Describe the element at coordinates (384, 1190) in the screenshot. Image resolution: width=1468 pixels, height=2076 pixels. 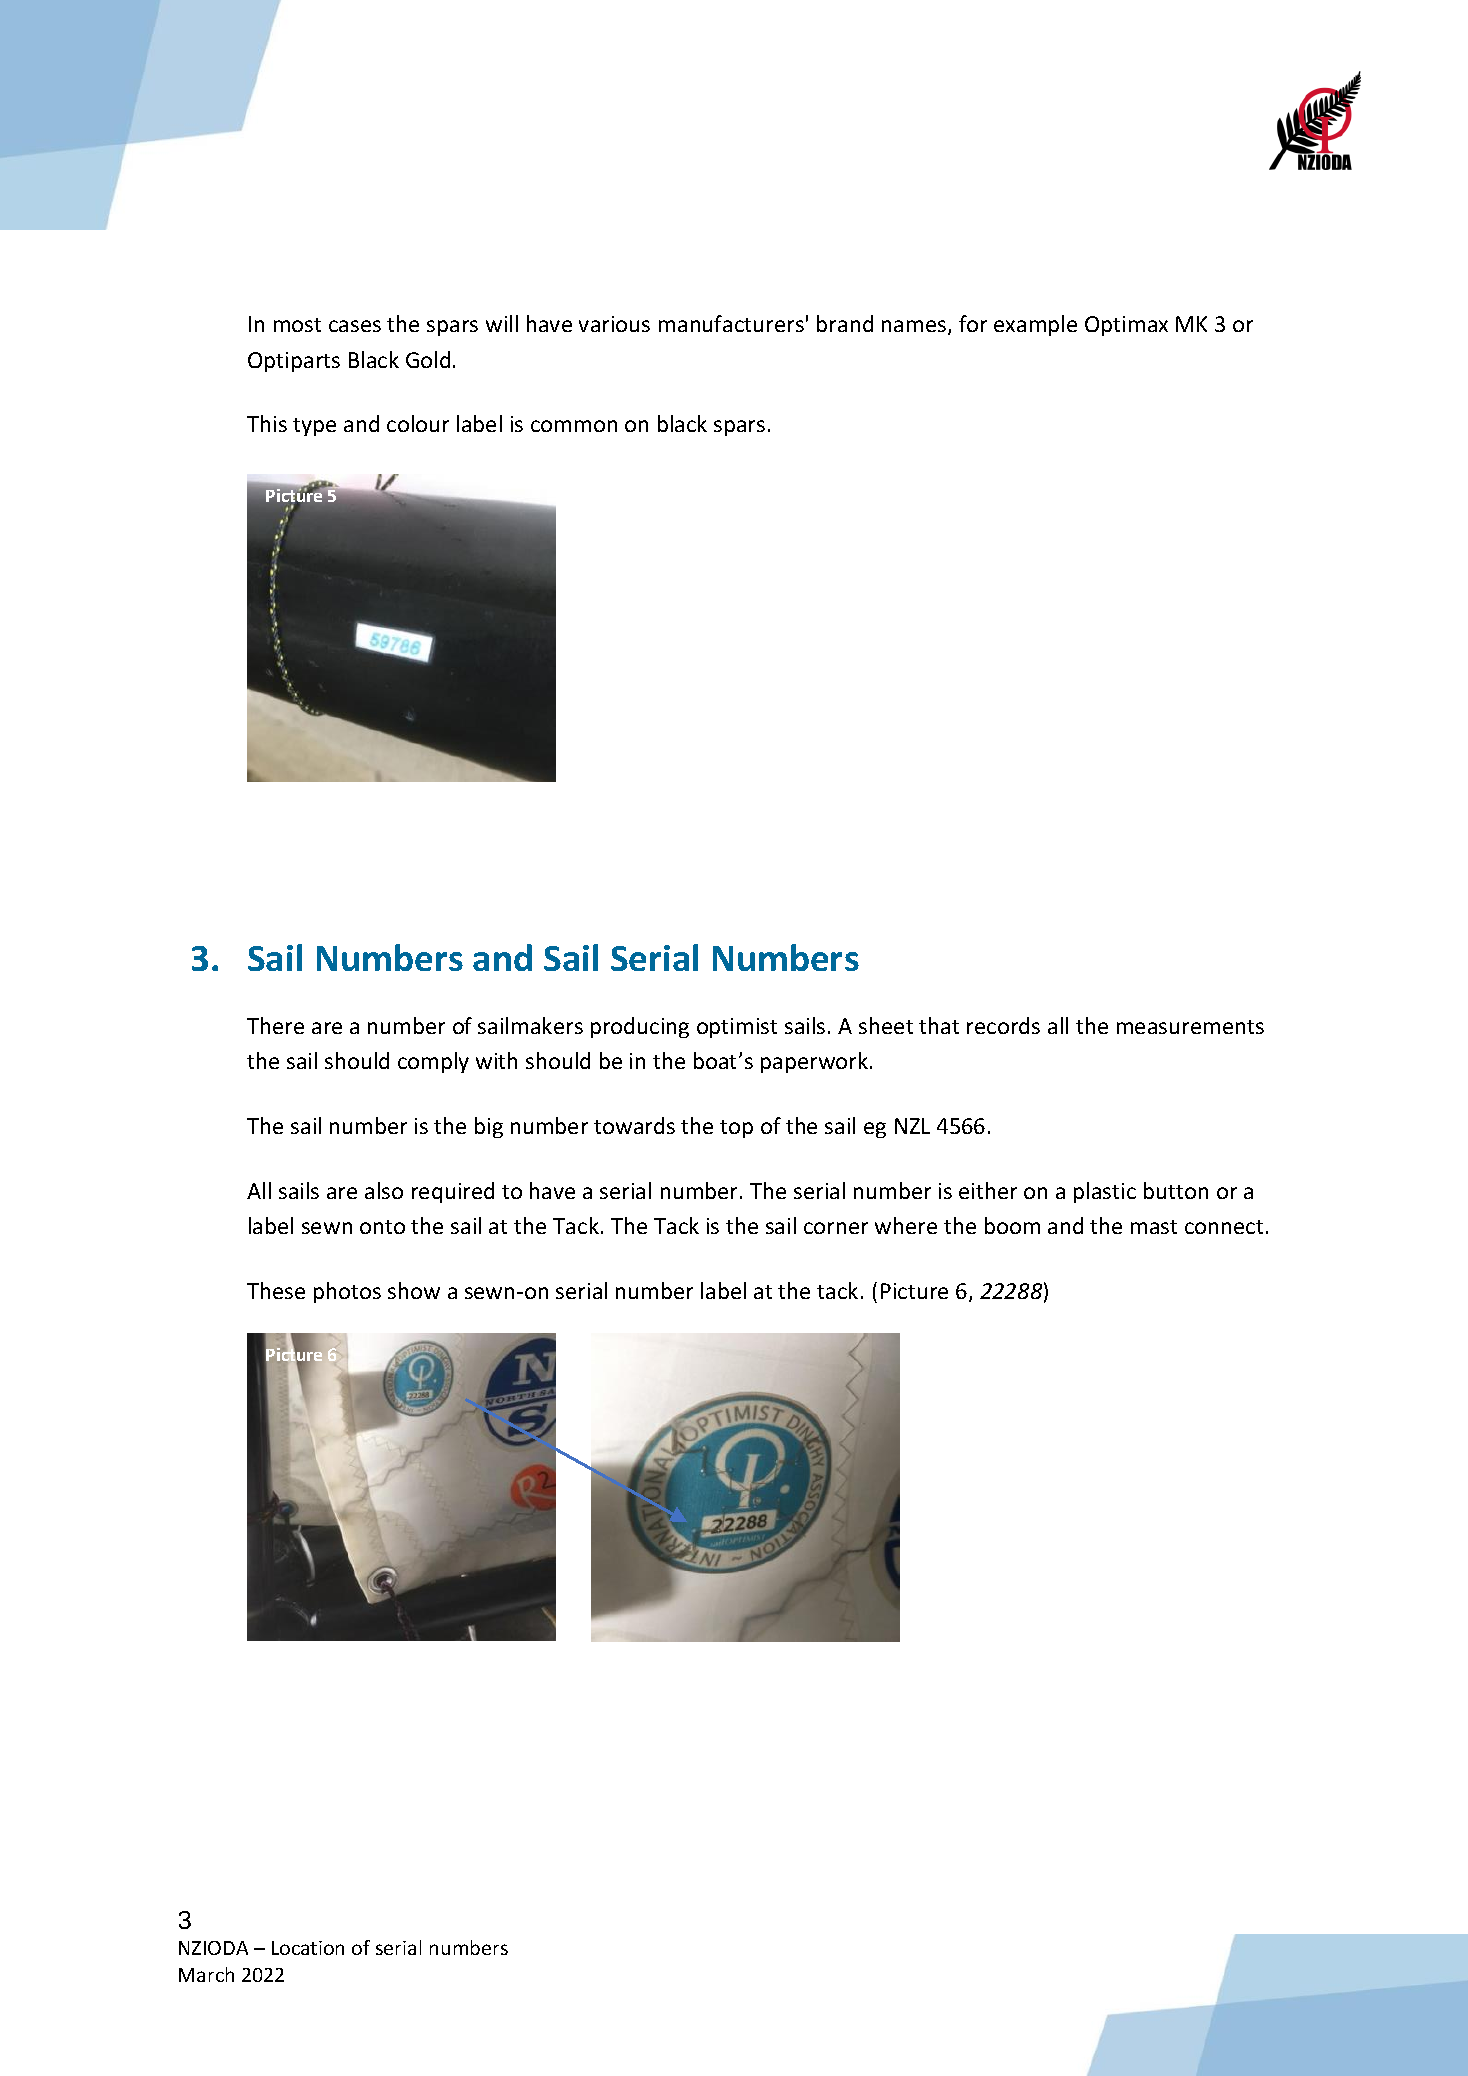
I see `also` at that location.
